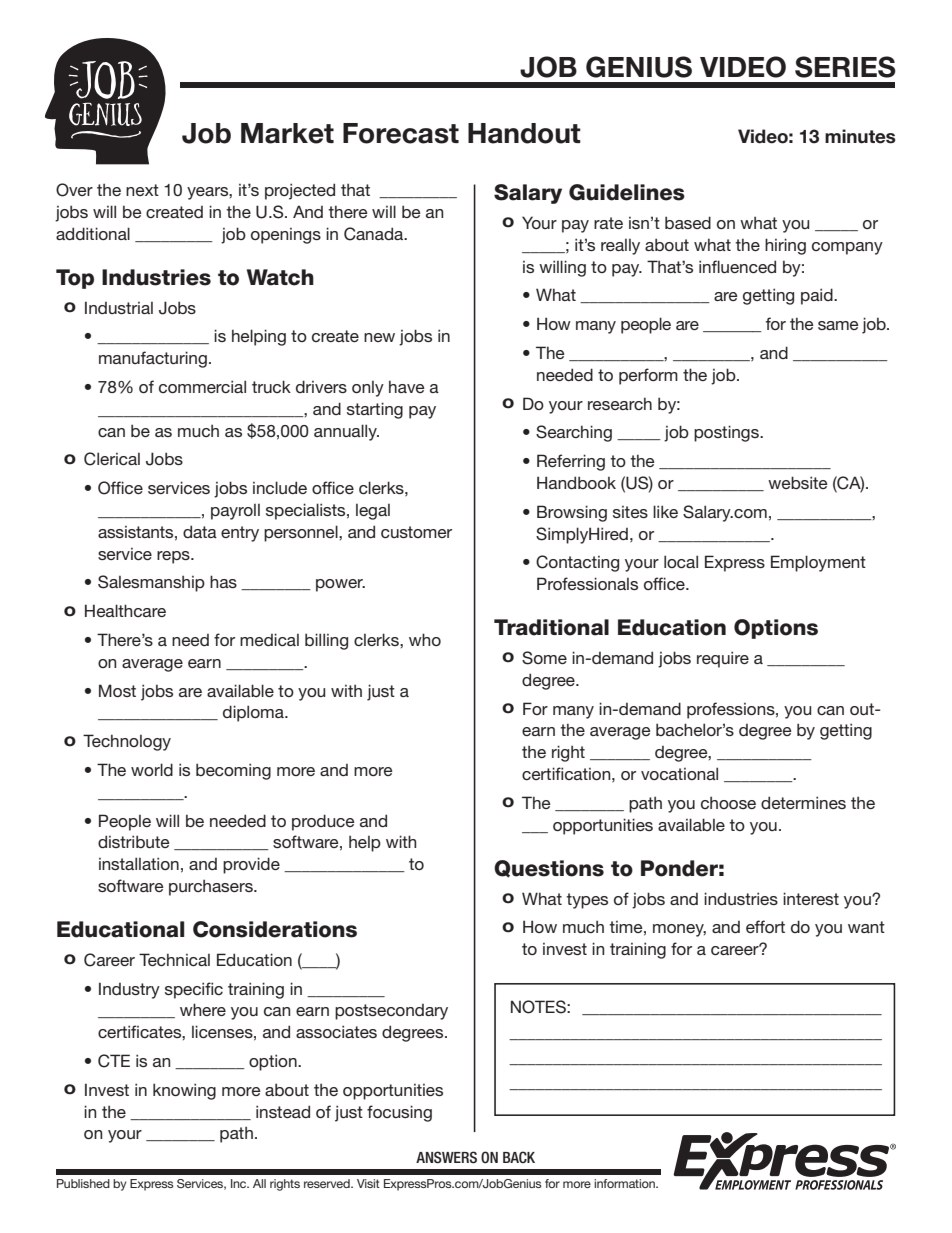 The image size is (952, 1233). What do you see at coordinates (723, 659) in the screenshot?
I see `require` at bounding box center [723, 659].
